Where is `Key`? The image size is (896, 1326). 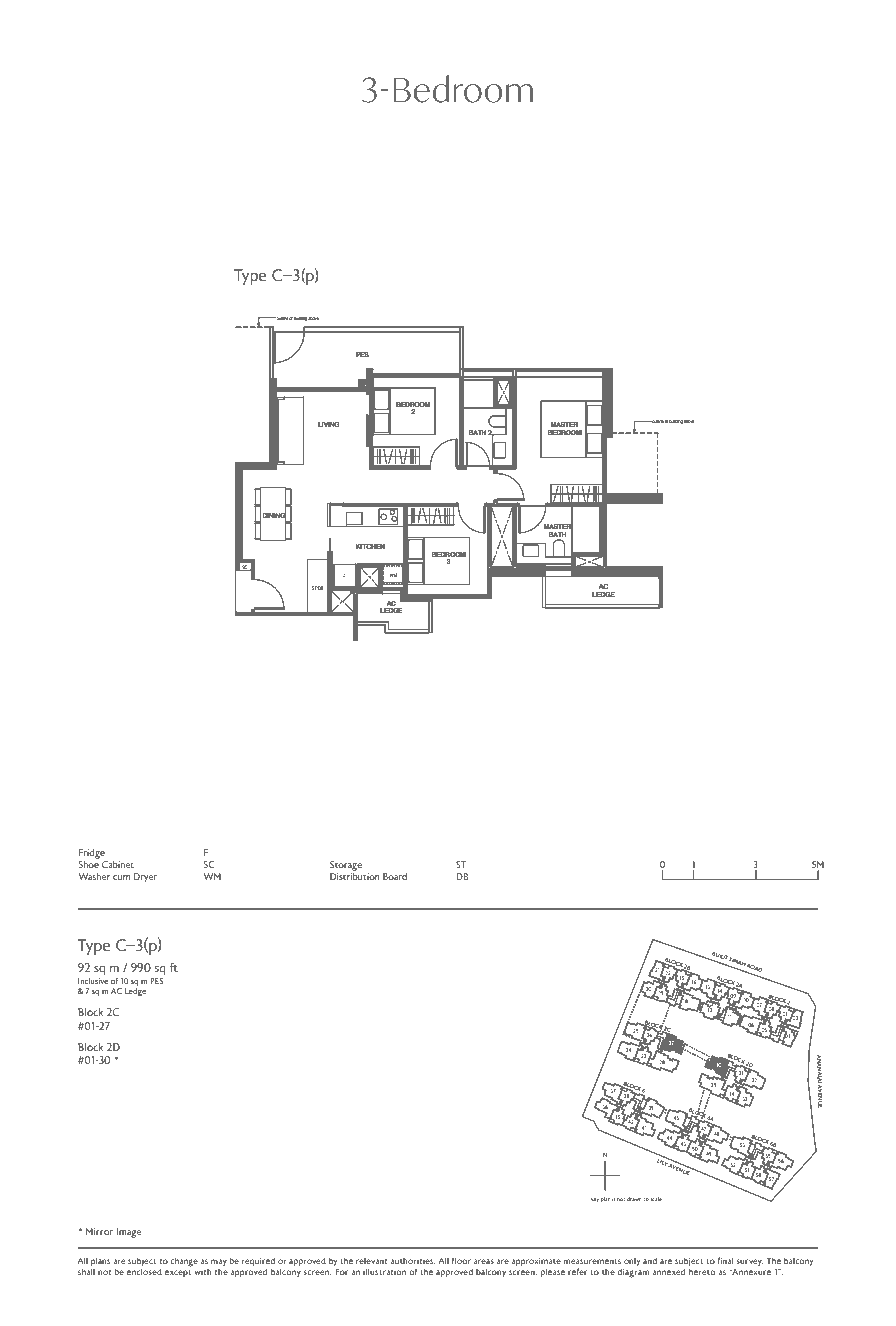
Key is located at coordinates (594, 1199).
